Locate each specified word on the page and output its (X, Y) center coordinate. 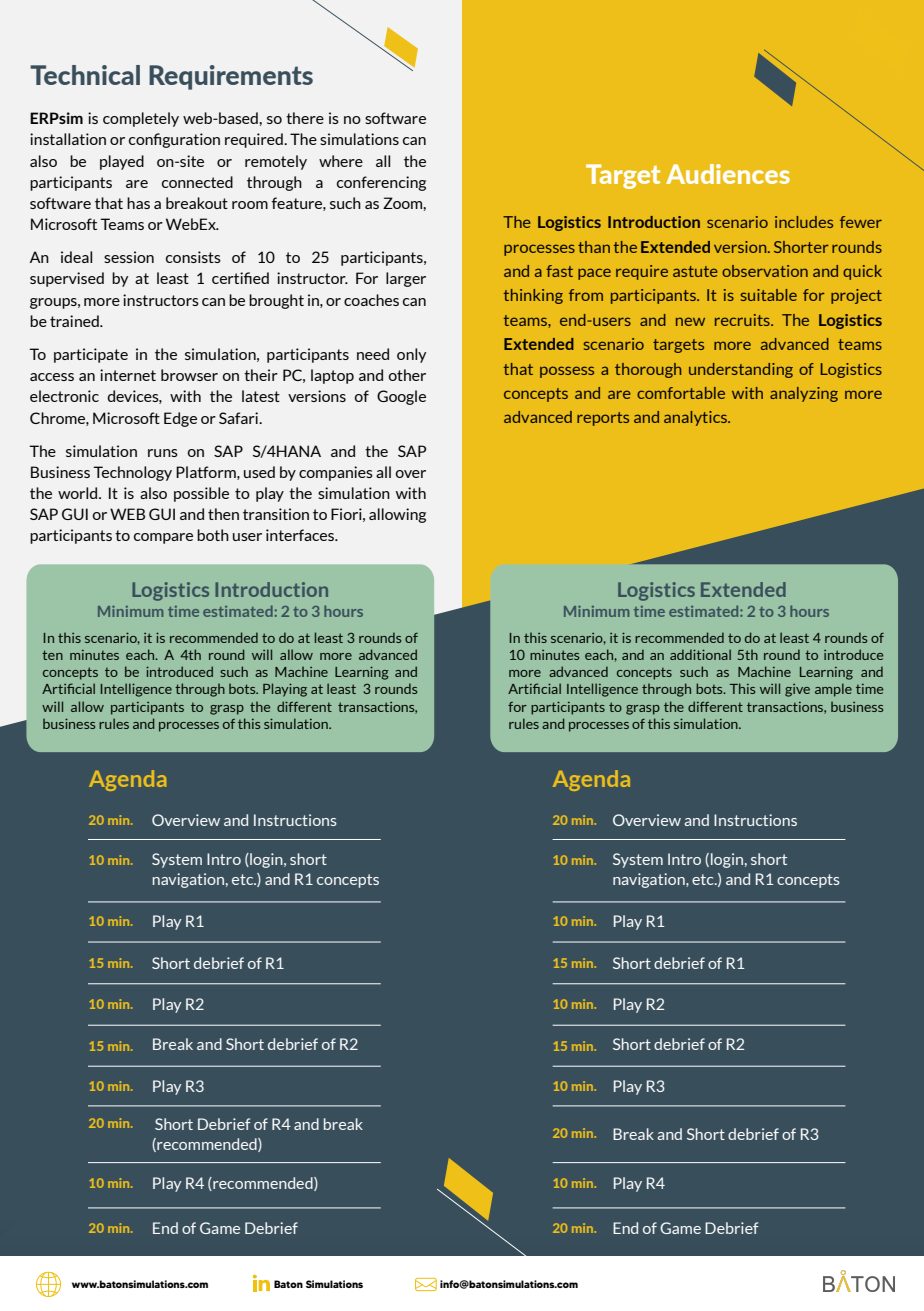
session (129, 257)
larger (406, 279)
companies (336, 473)
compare (163, 538)
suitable (769, 295)
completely (141, 119)
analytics (696, 418)
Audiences (728, 174)
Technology (132, 473)
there (305, 118)
